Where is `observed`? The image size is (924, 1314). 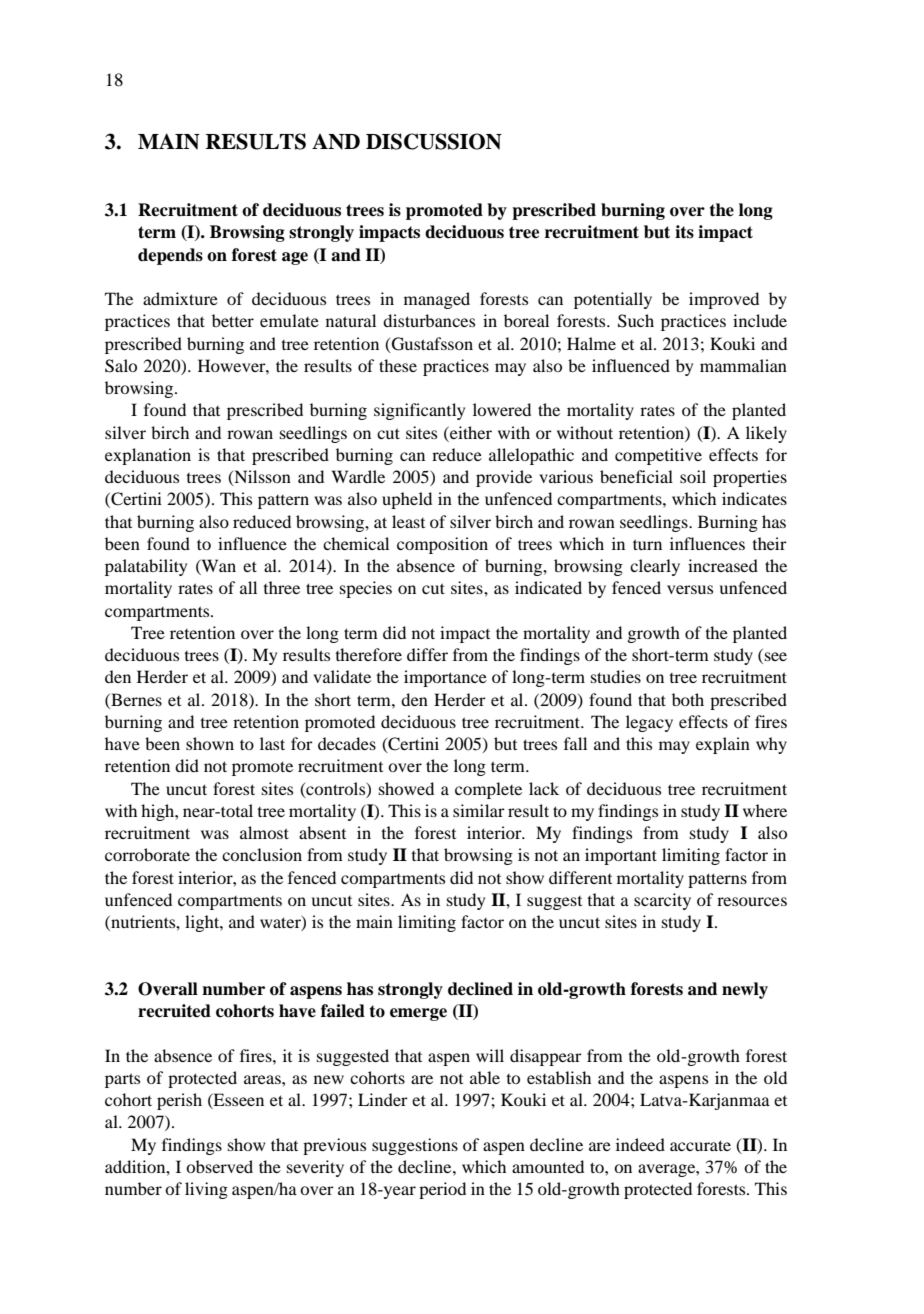 observed is located at coordinates (219, 1166).
